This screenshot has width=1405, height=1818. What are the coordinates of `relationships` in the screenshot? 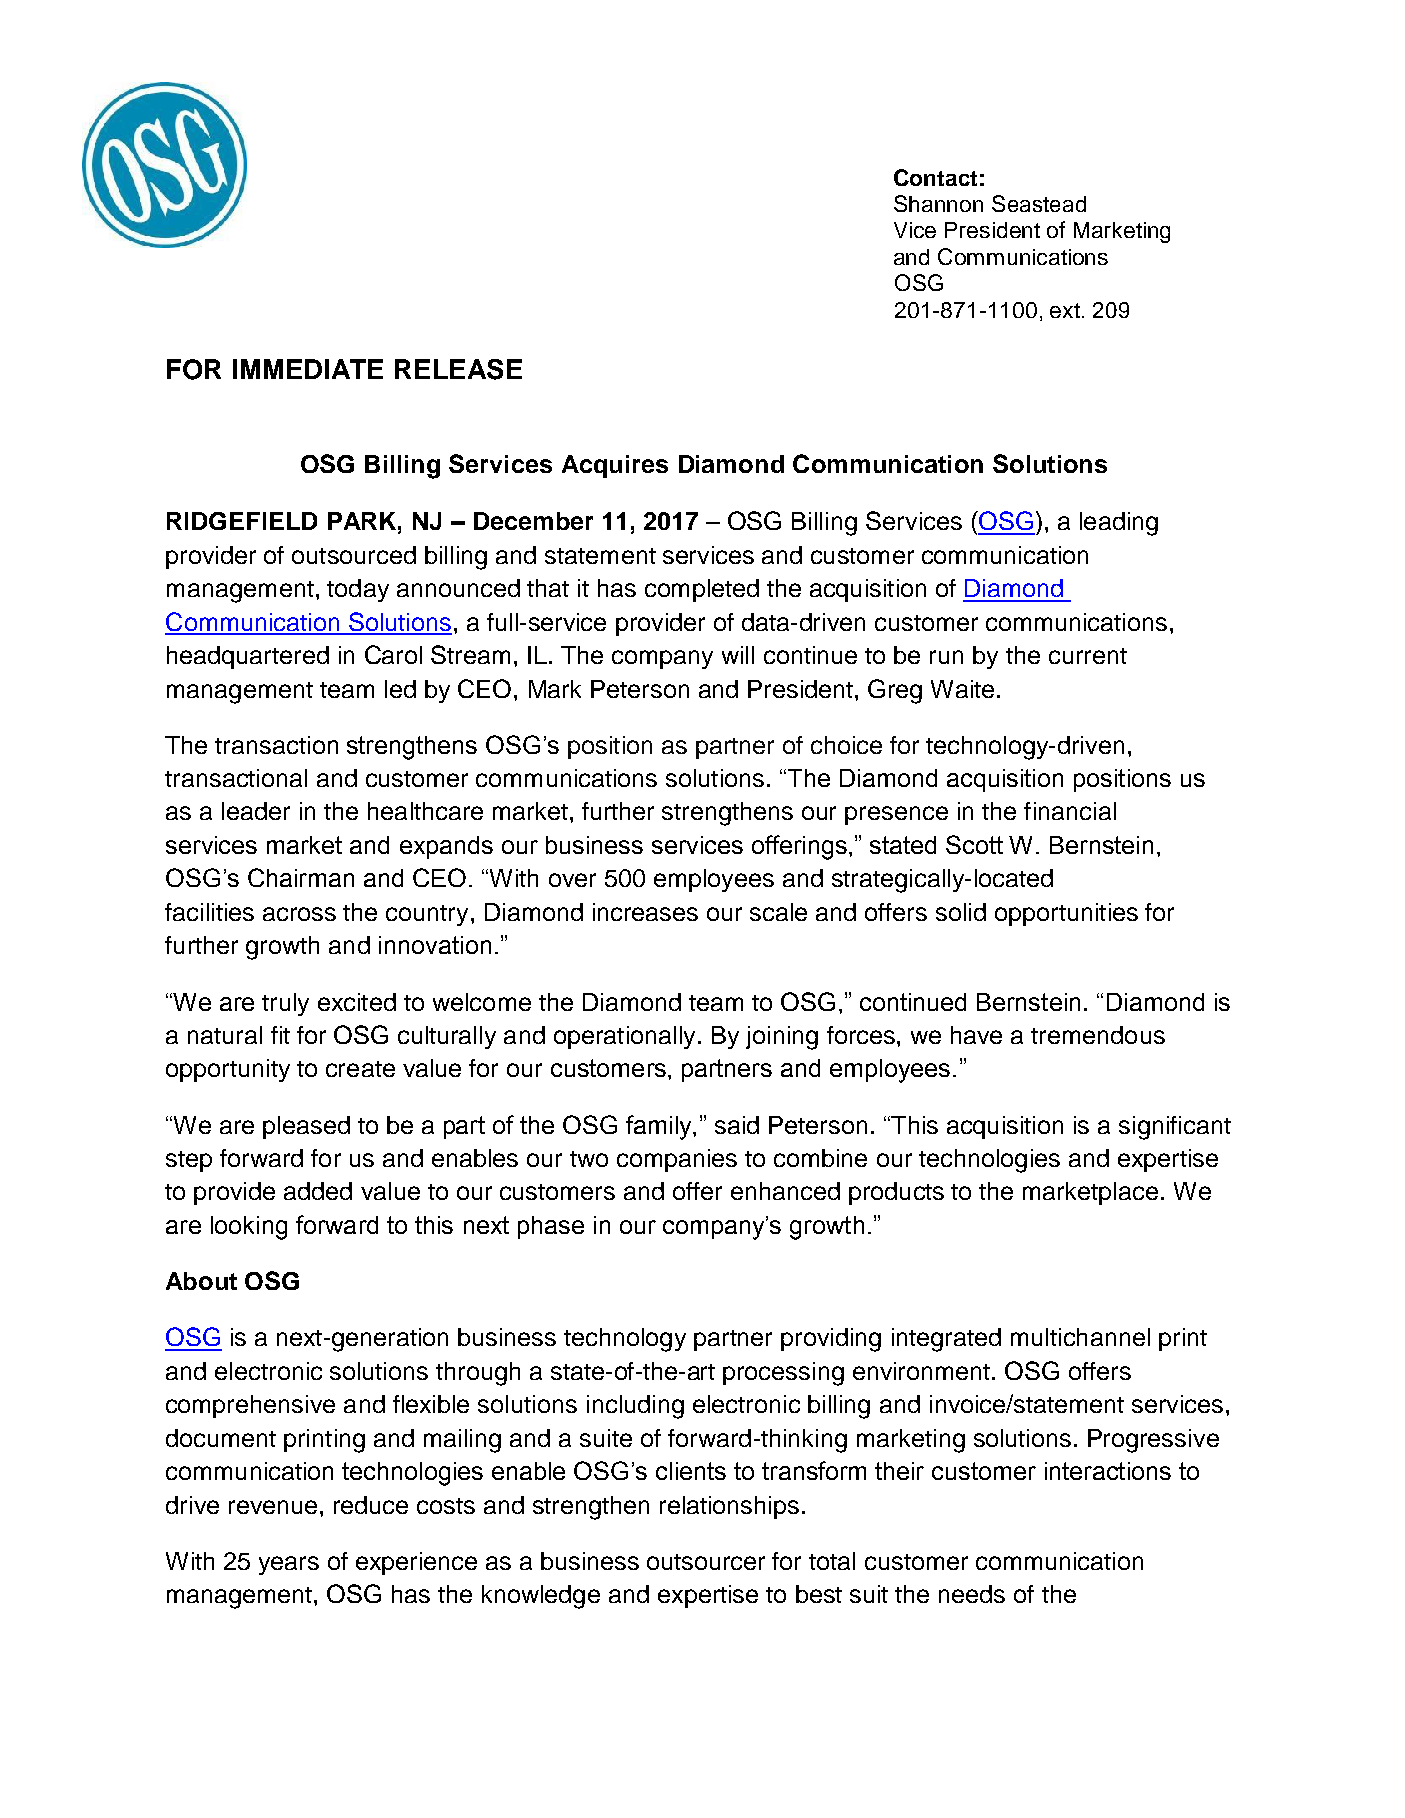 It's located at (729, 1507).
